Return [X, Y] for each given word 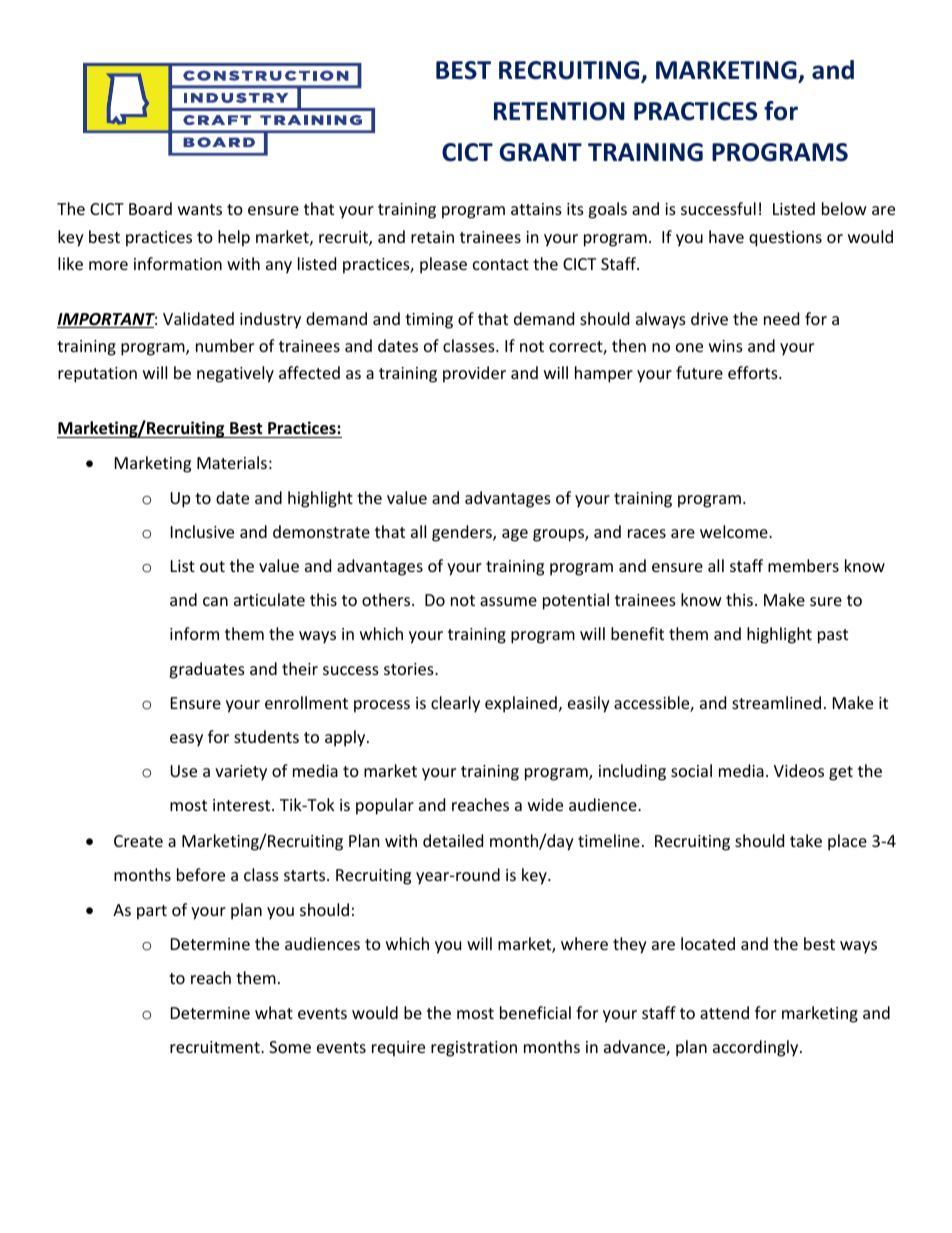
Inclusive [202, 531]
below [844, 208]
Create [138, 841]
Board [150, 208]
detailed [453, 840]
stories [410, 669]
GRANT [540, 152]
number [225, 345]
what [274, 1012]
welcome [735, 531]
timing [429, 321]
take [806, 840]
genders [463, 533]
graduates [207, 670]
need [781, 318]
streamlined [776, 702]
